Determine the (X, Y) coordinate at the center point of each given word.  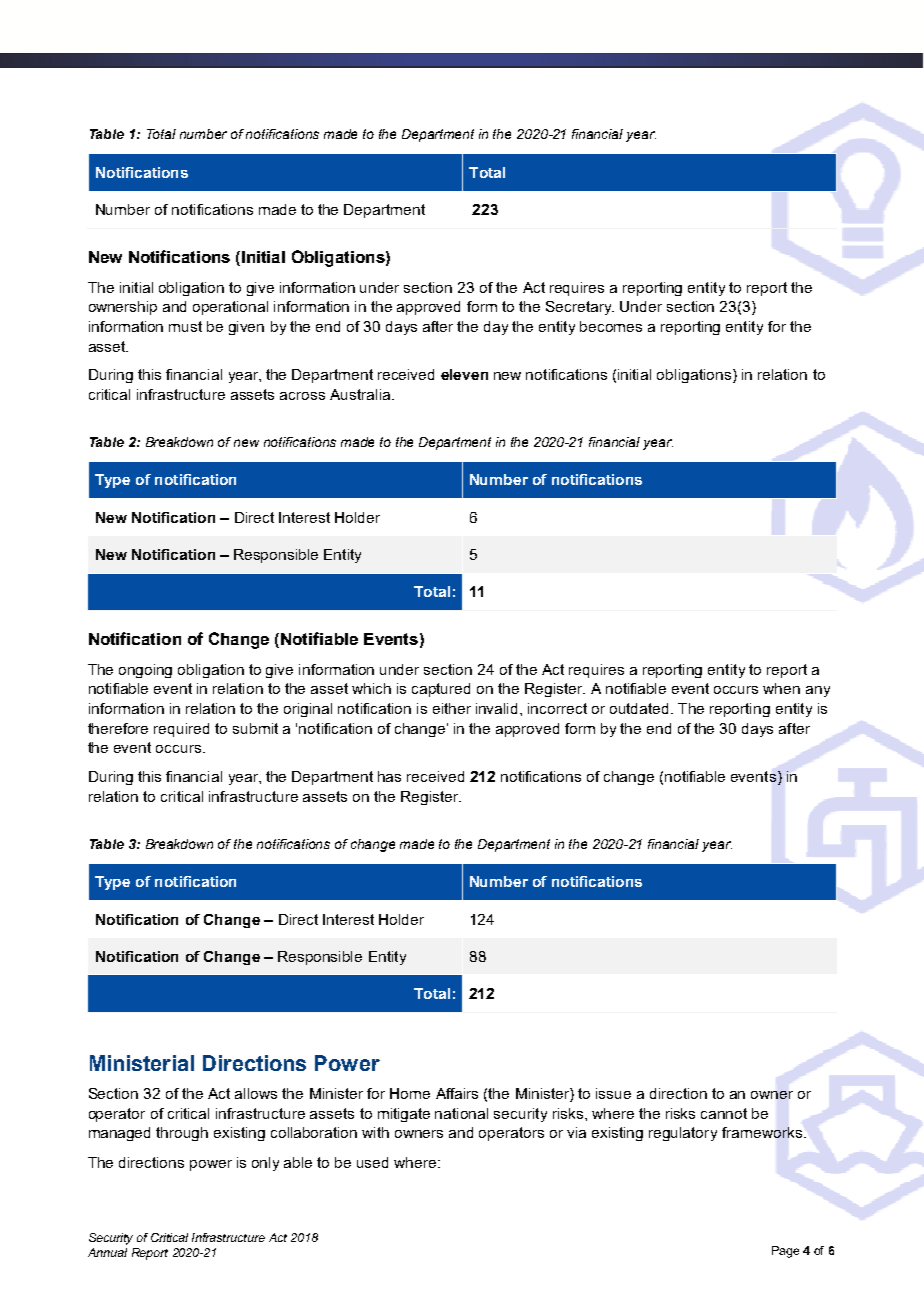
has (389, 776)
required (181, 730)
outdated (641, 708)
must (185, 326)
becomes (611, 326)
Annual (107, 1252)
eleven (464, 374)
